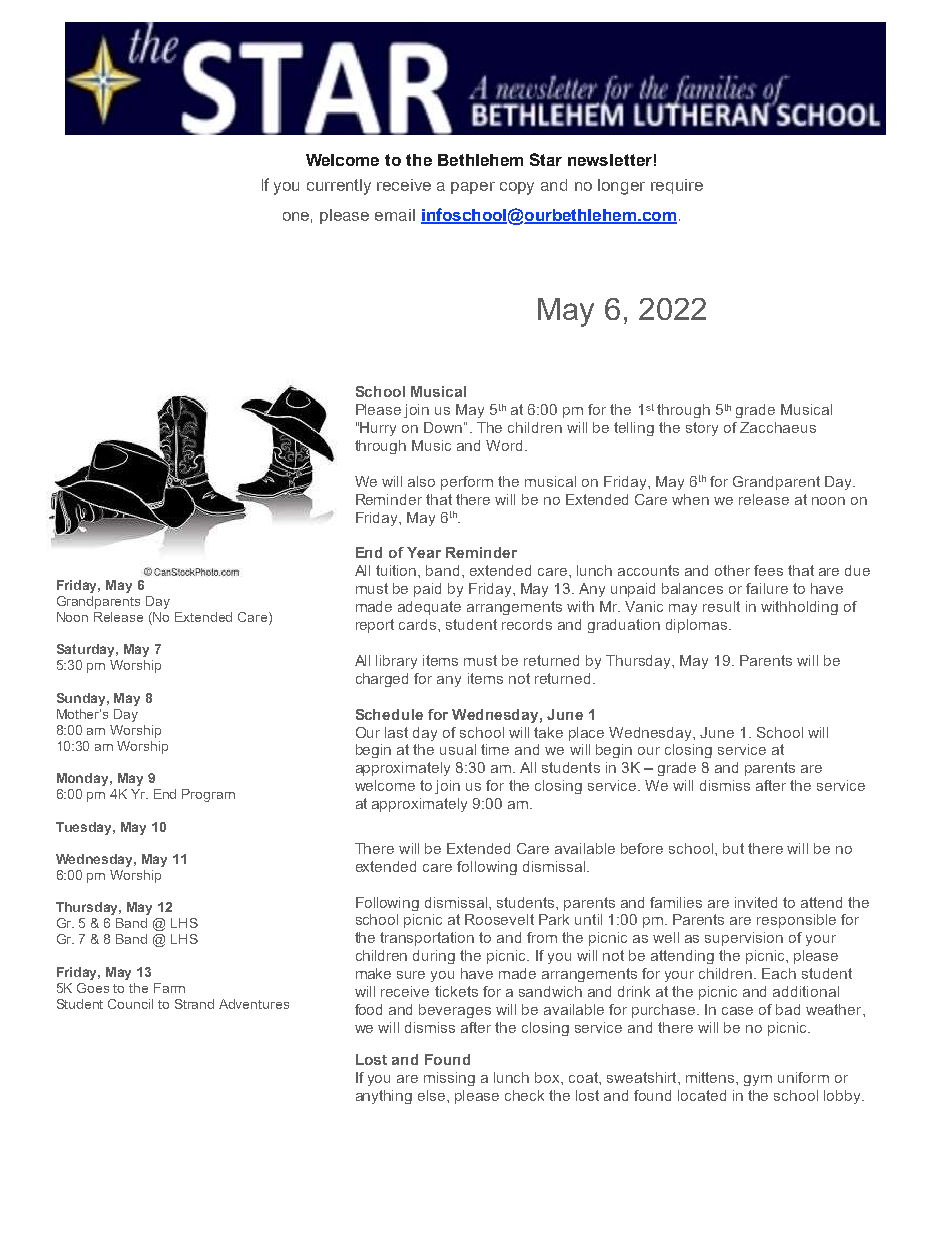 This page has width=952, height=1233. What do you see at coordinates (527, 624) in the page?
I see `records` at bounding box center [527, 624].
